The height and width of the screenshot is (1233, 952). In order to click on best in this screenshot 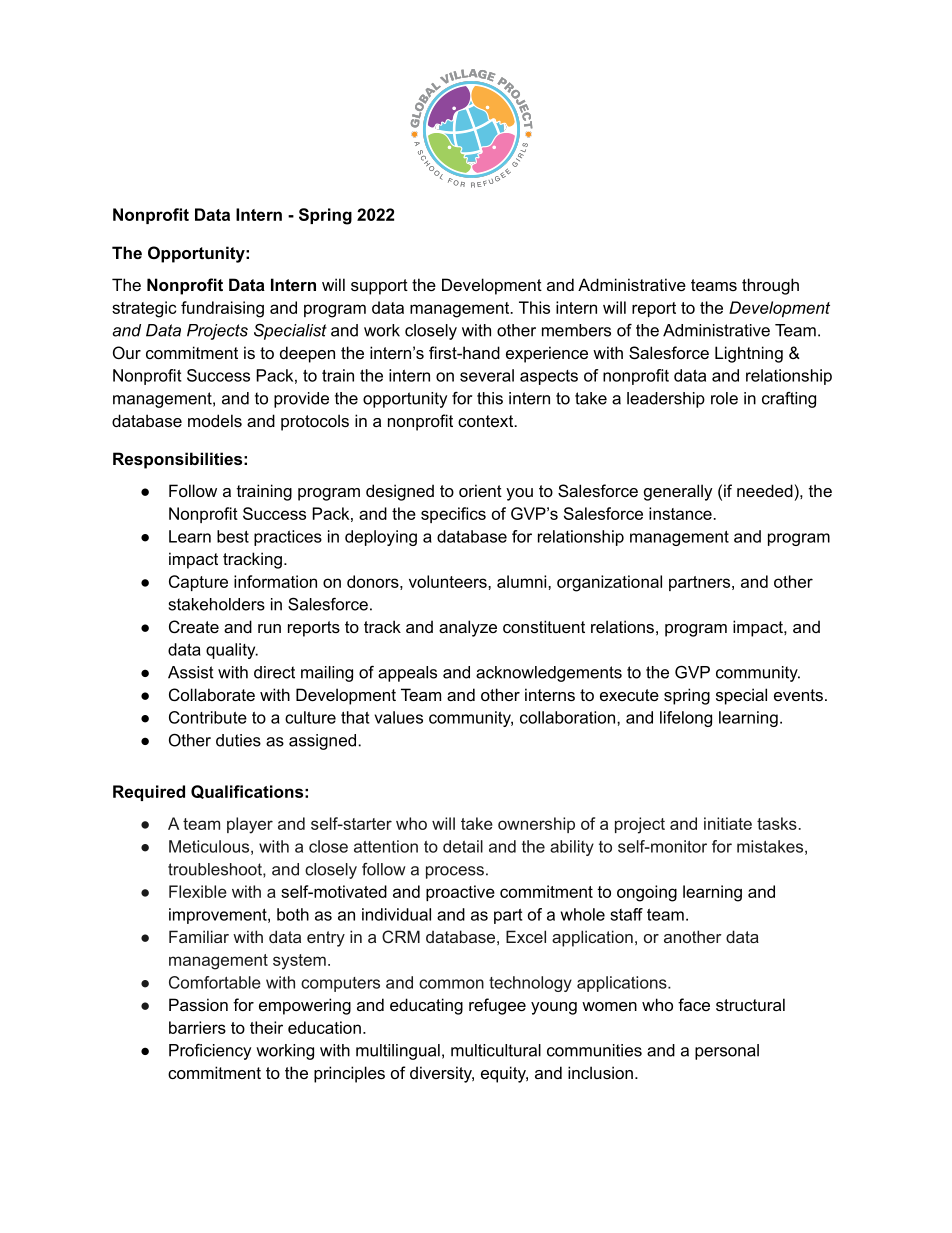, I will do `click(233, 536)`.
